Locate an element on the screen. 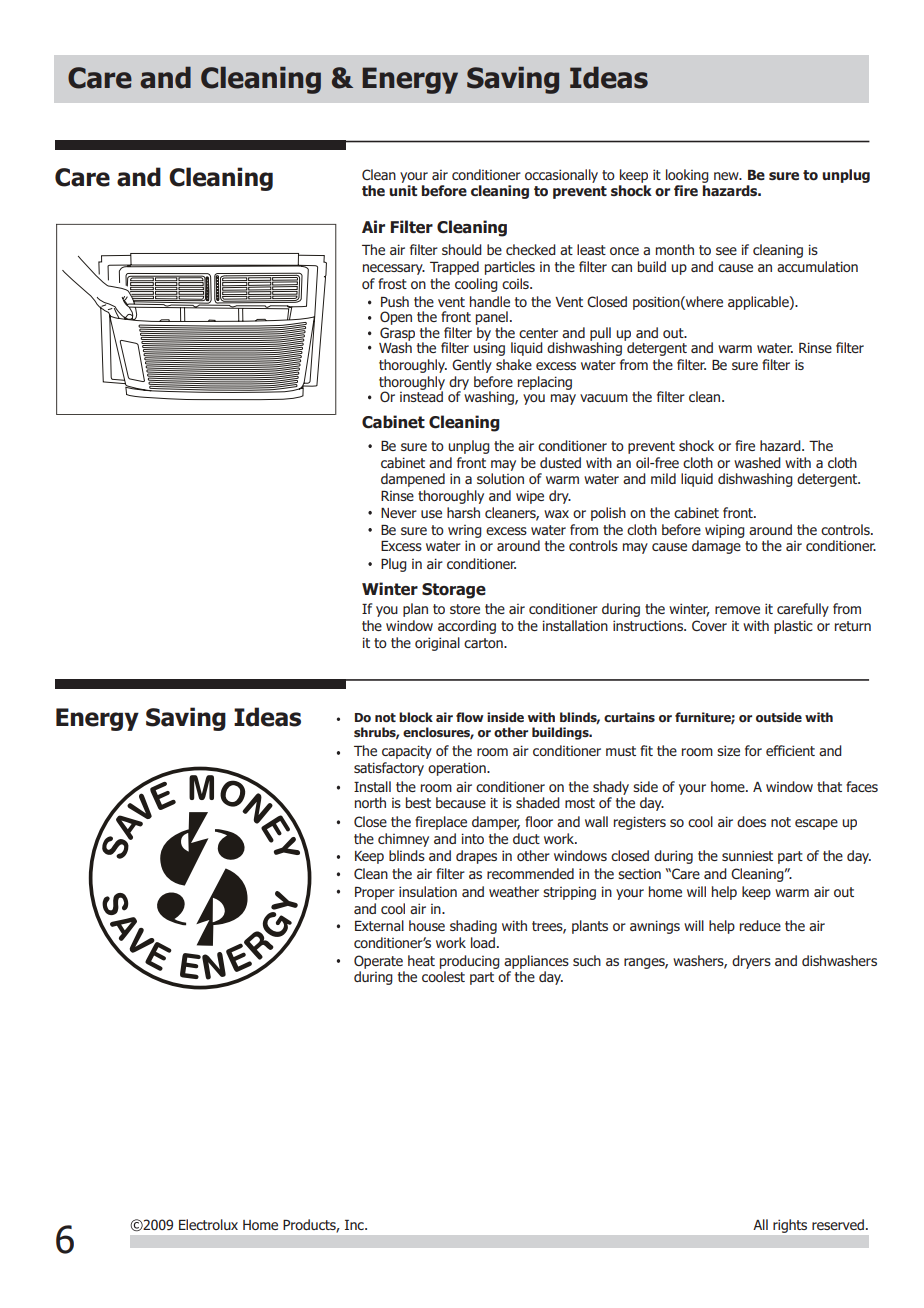 The height and width of the screenshot is (1308, 924). accumulation is located at coordinates (817, 266).
